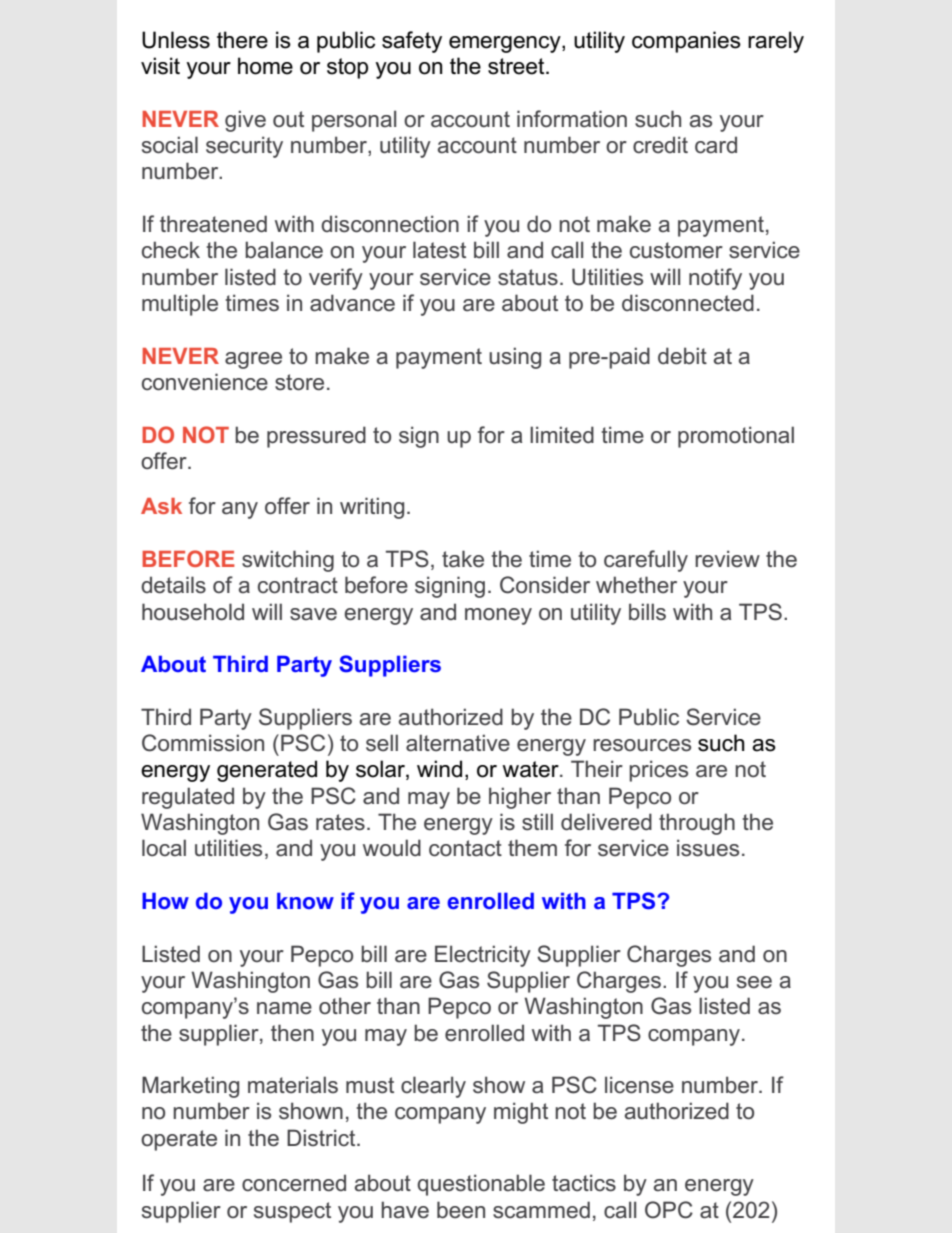 Image resolution: width=952 pixels, height=1233 pixels. I want to click on contact, so click(465, 848).
